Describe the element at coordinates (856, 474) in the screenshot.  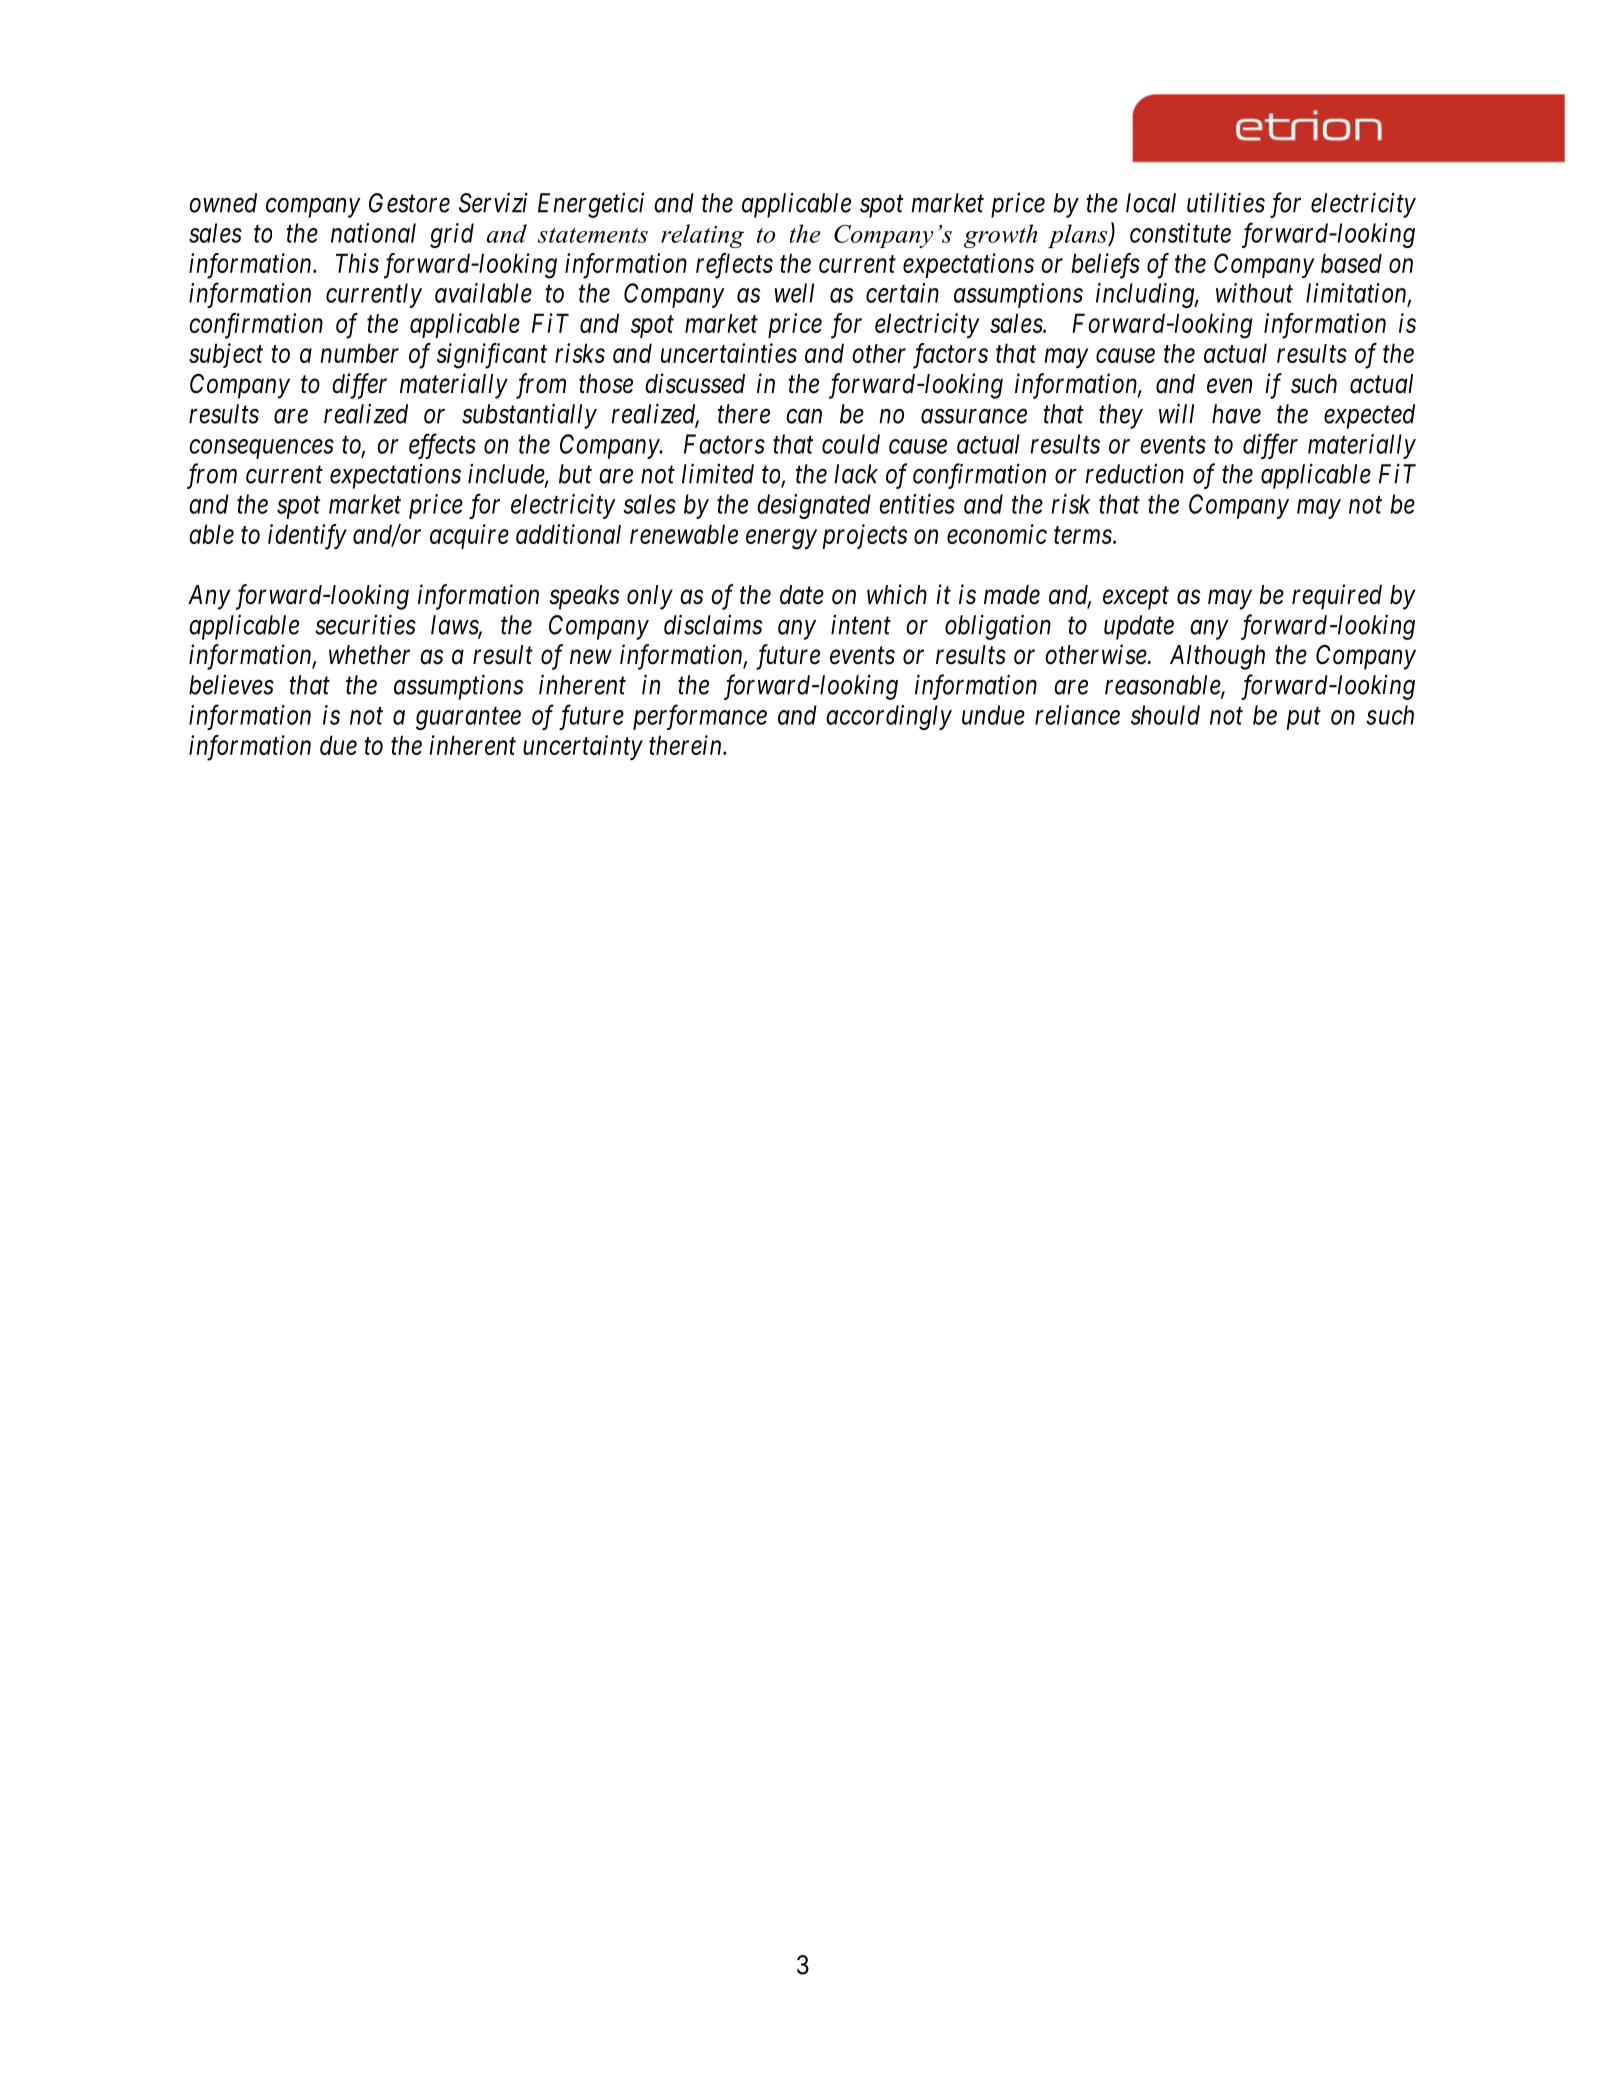
I see `lack` at that location.
